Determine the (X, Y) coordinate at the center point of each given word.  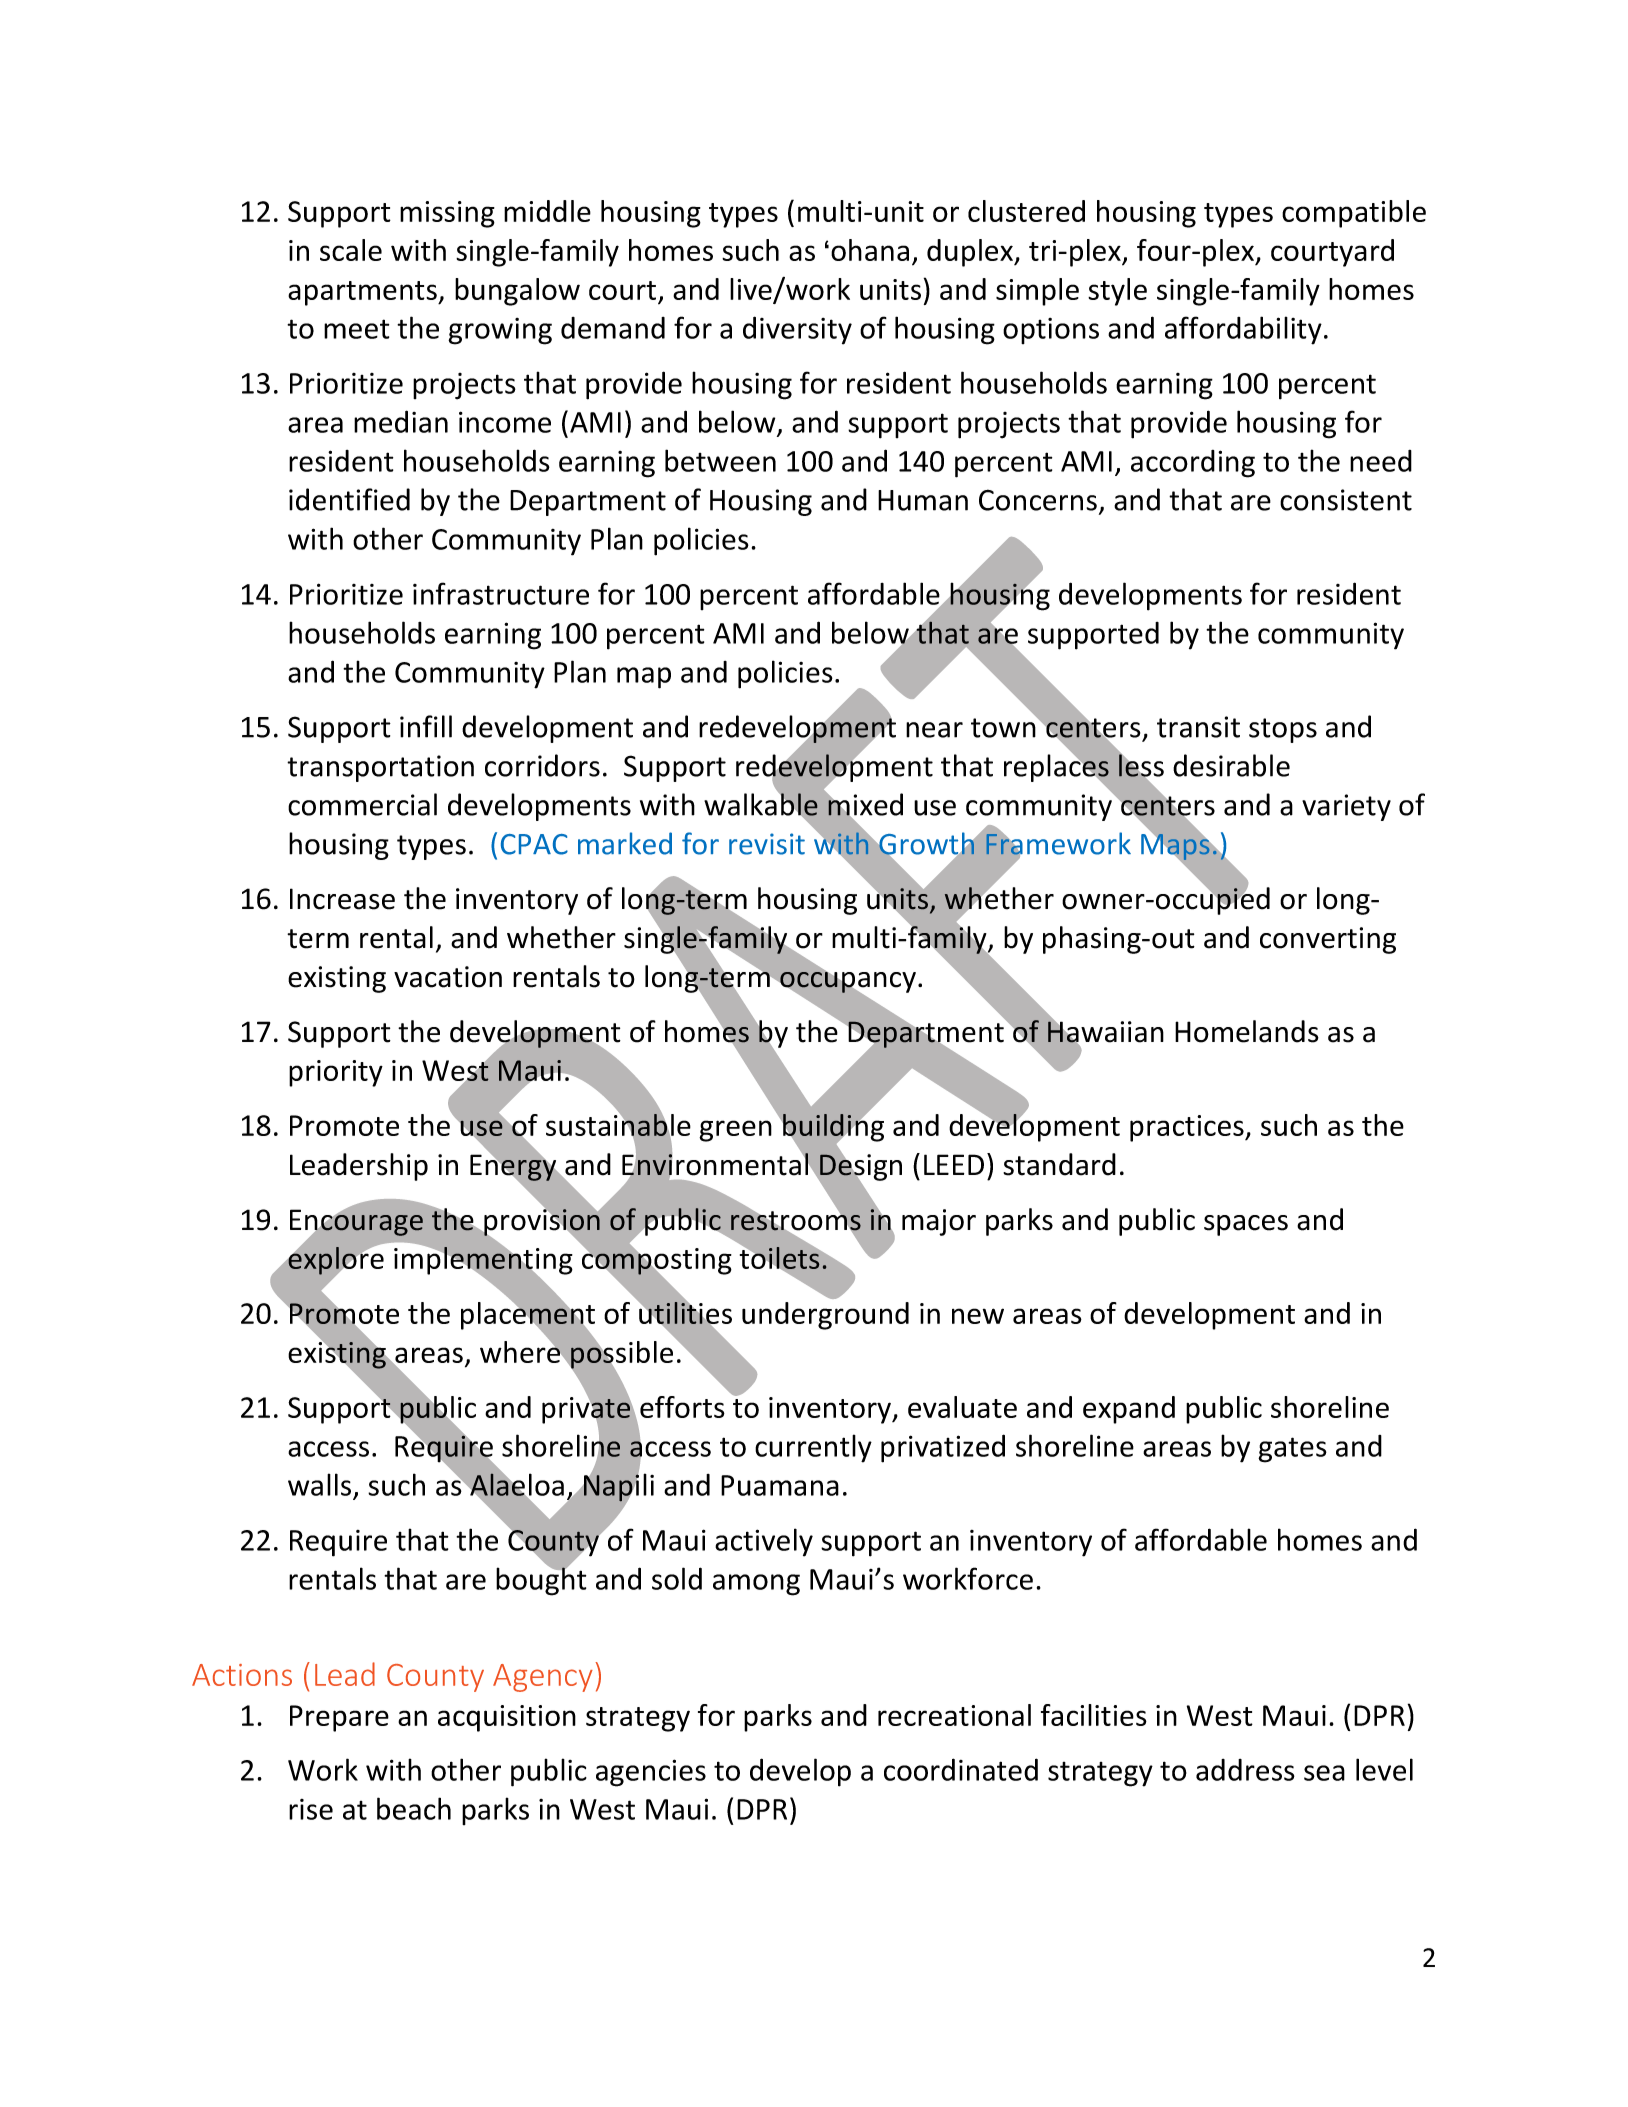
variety (1346, 807)
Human (923, 500)
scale (351, 250)
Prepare (339, 1718)
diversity (797, 330)
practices (1188, 1128)
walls (319, 1484)
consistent (1346, 500)
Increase (342, 899)
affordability (1243, 330)
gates (1292, 1450)
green (735, 1131)
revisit (767, 844)
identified (349, 499)
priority (336, 1073)
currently (813, 1448)
